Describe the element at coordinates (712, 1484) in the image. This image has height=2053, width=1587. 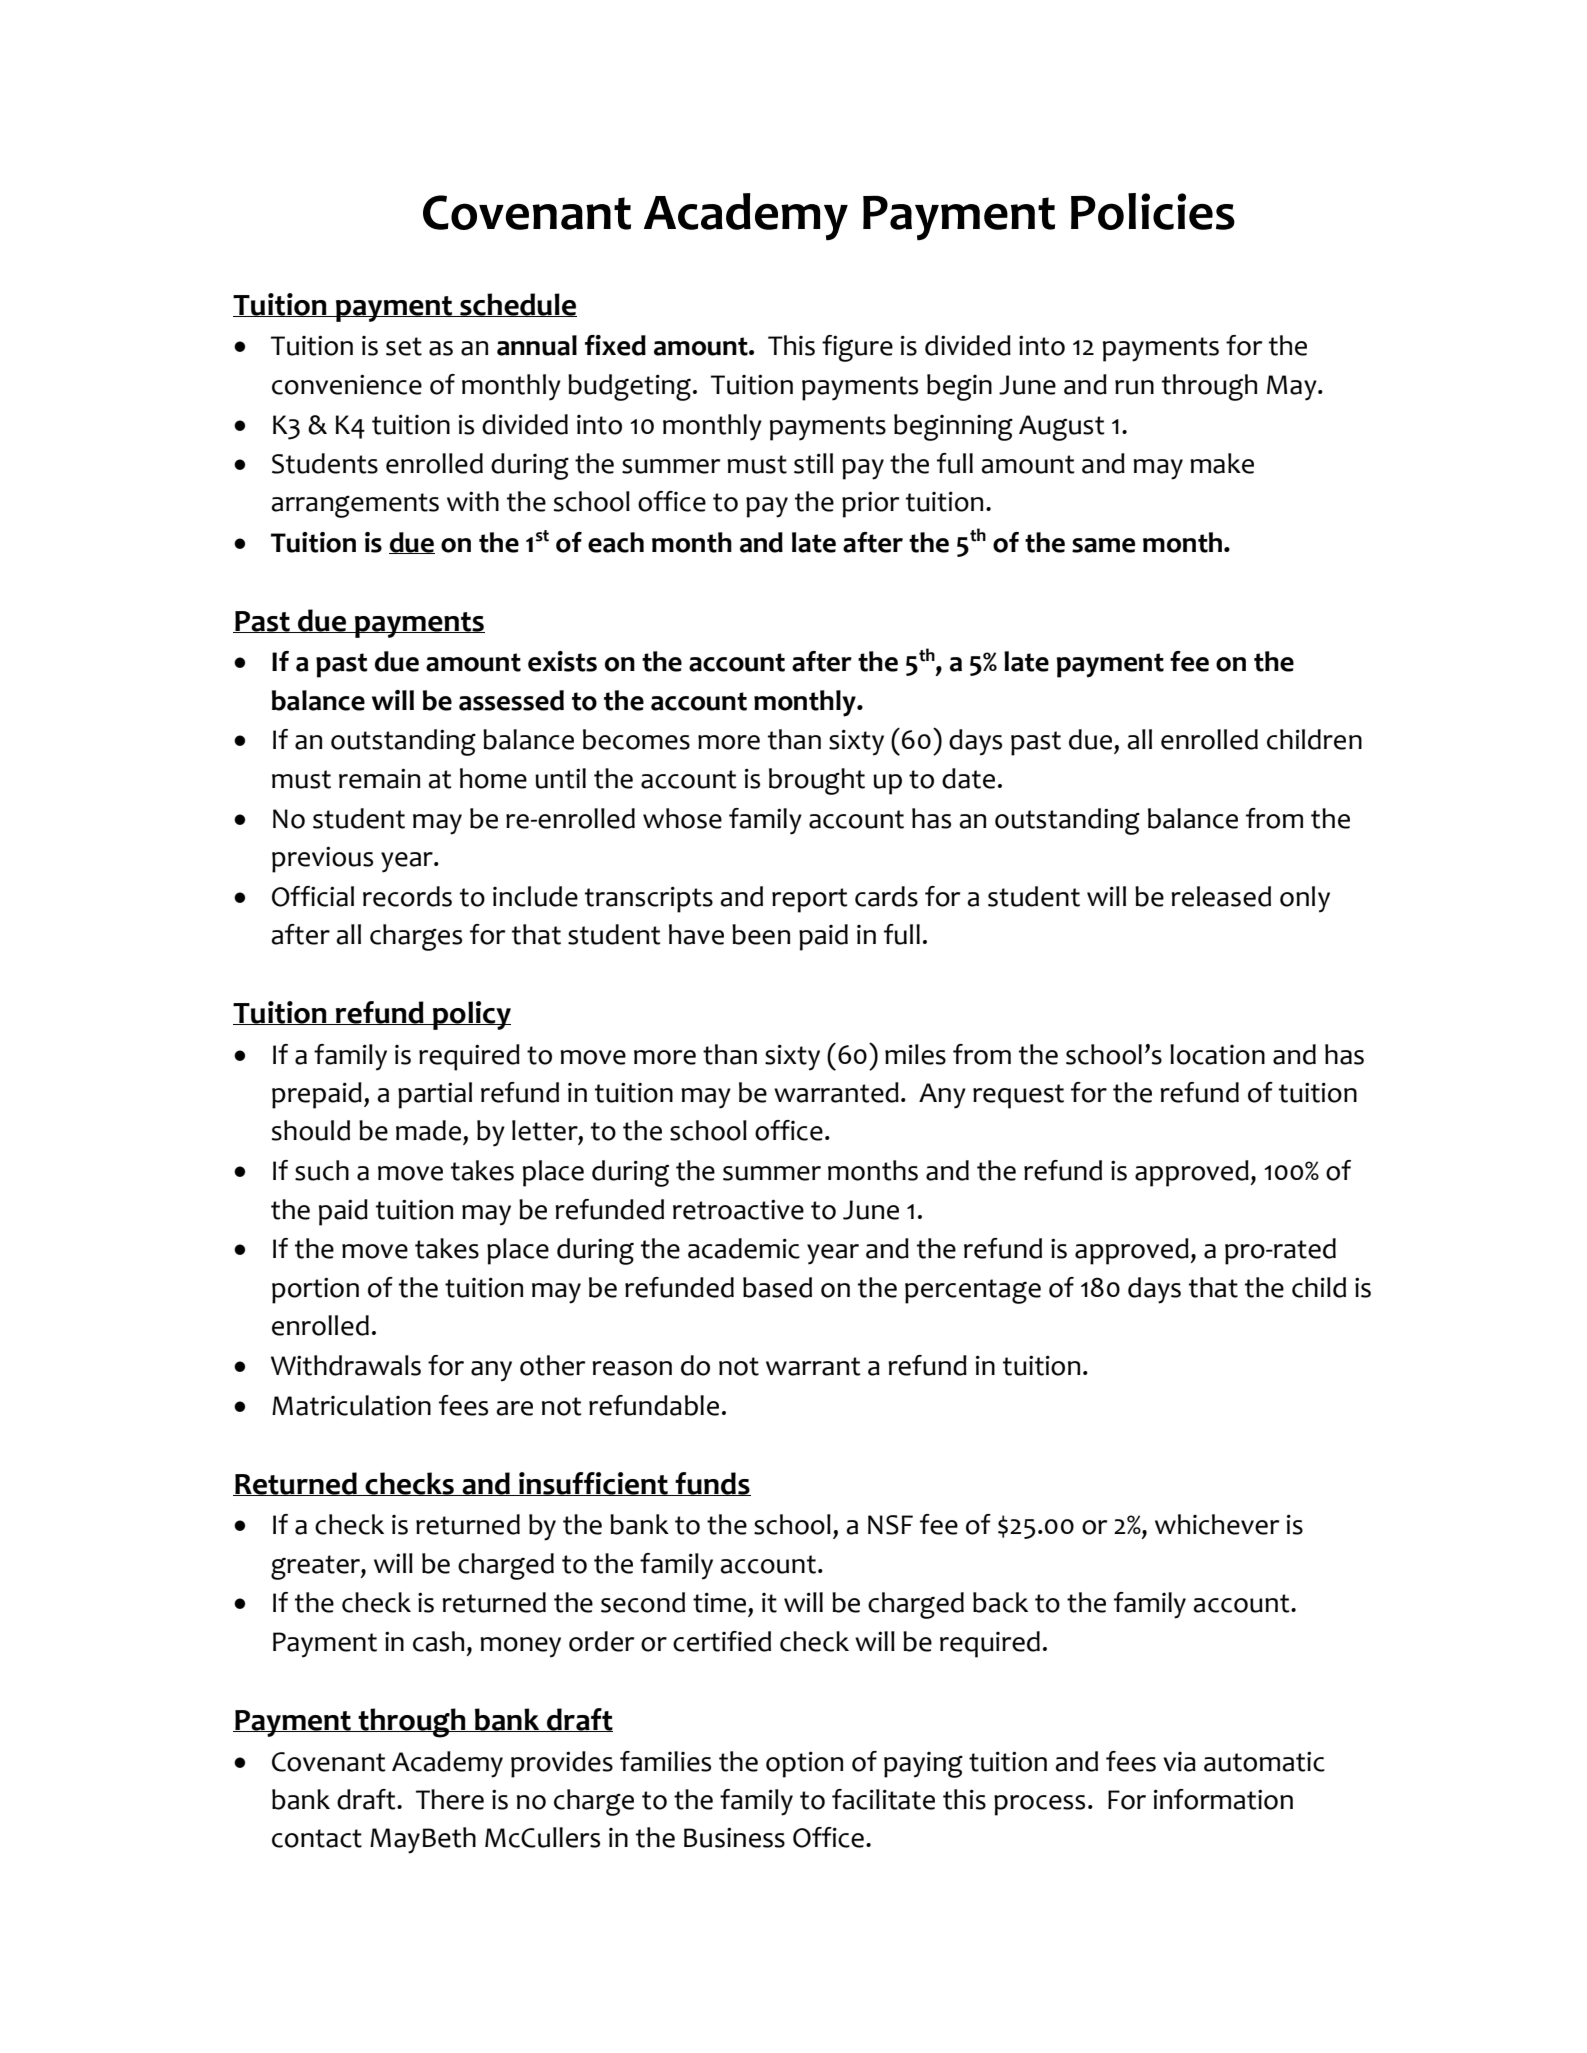
I see `funds` at that location.
